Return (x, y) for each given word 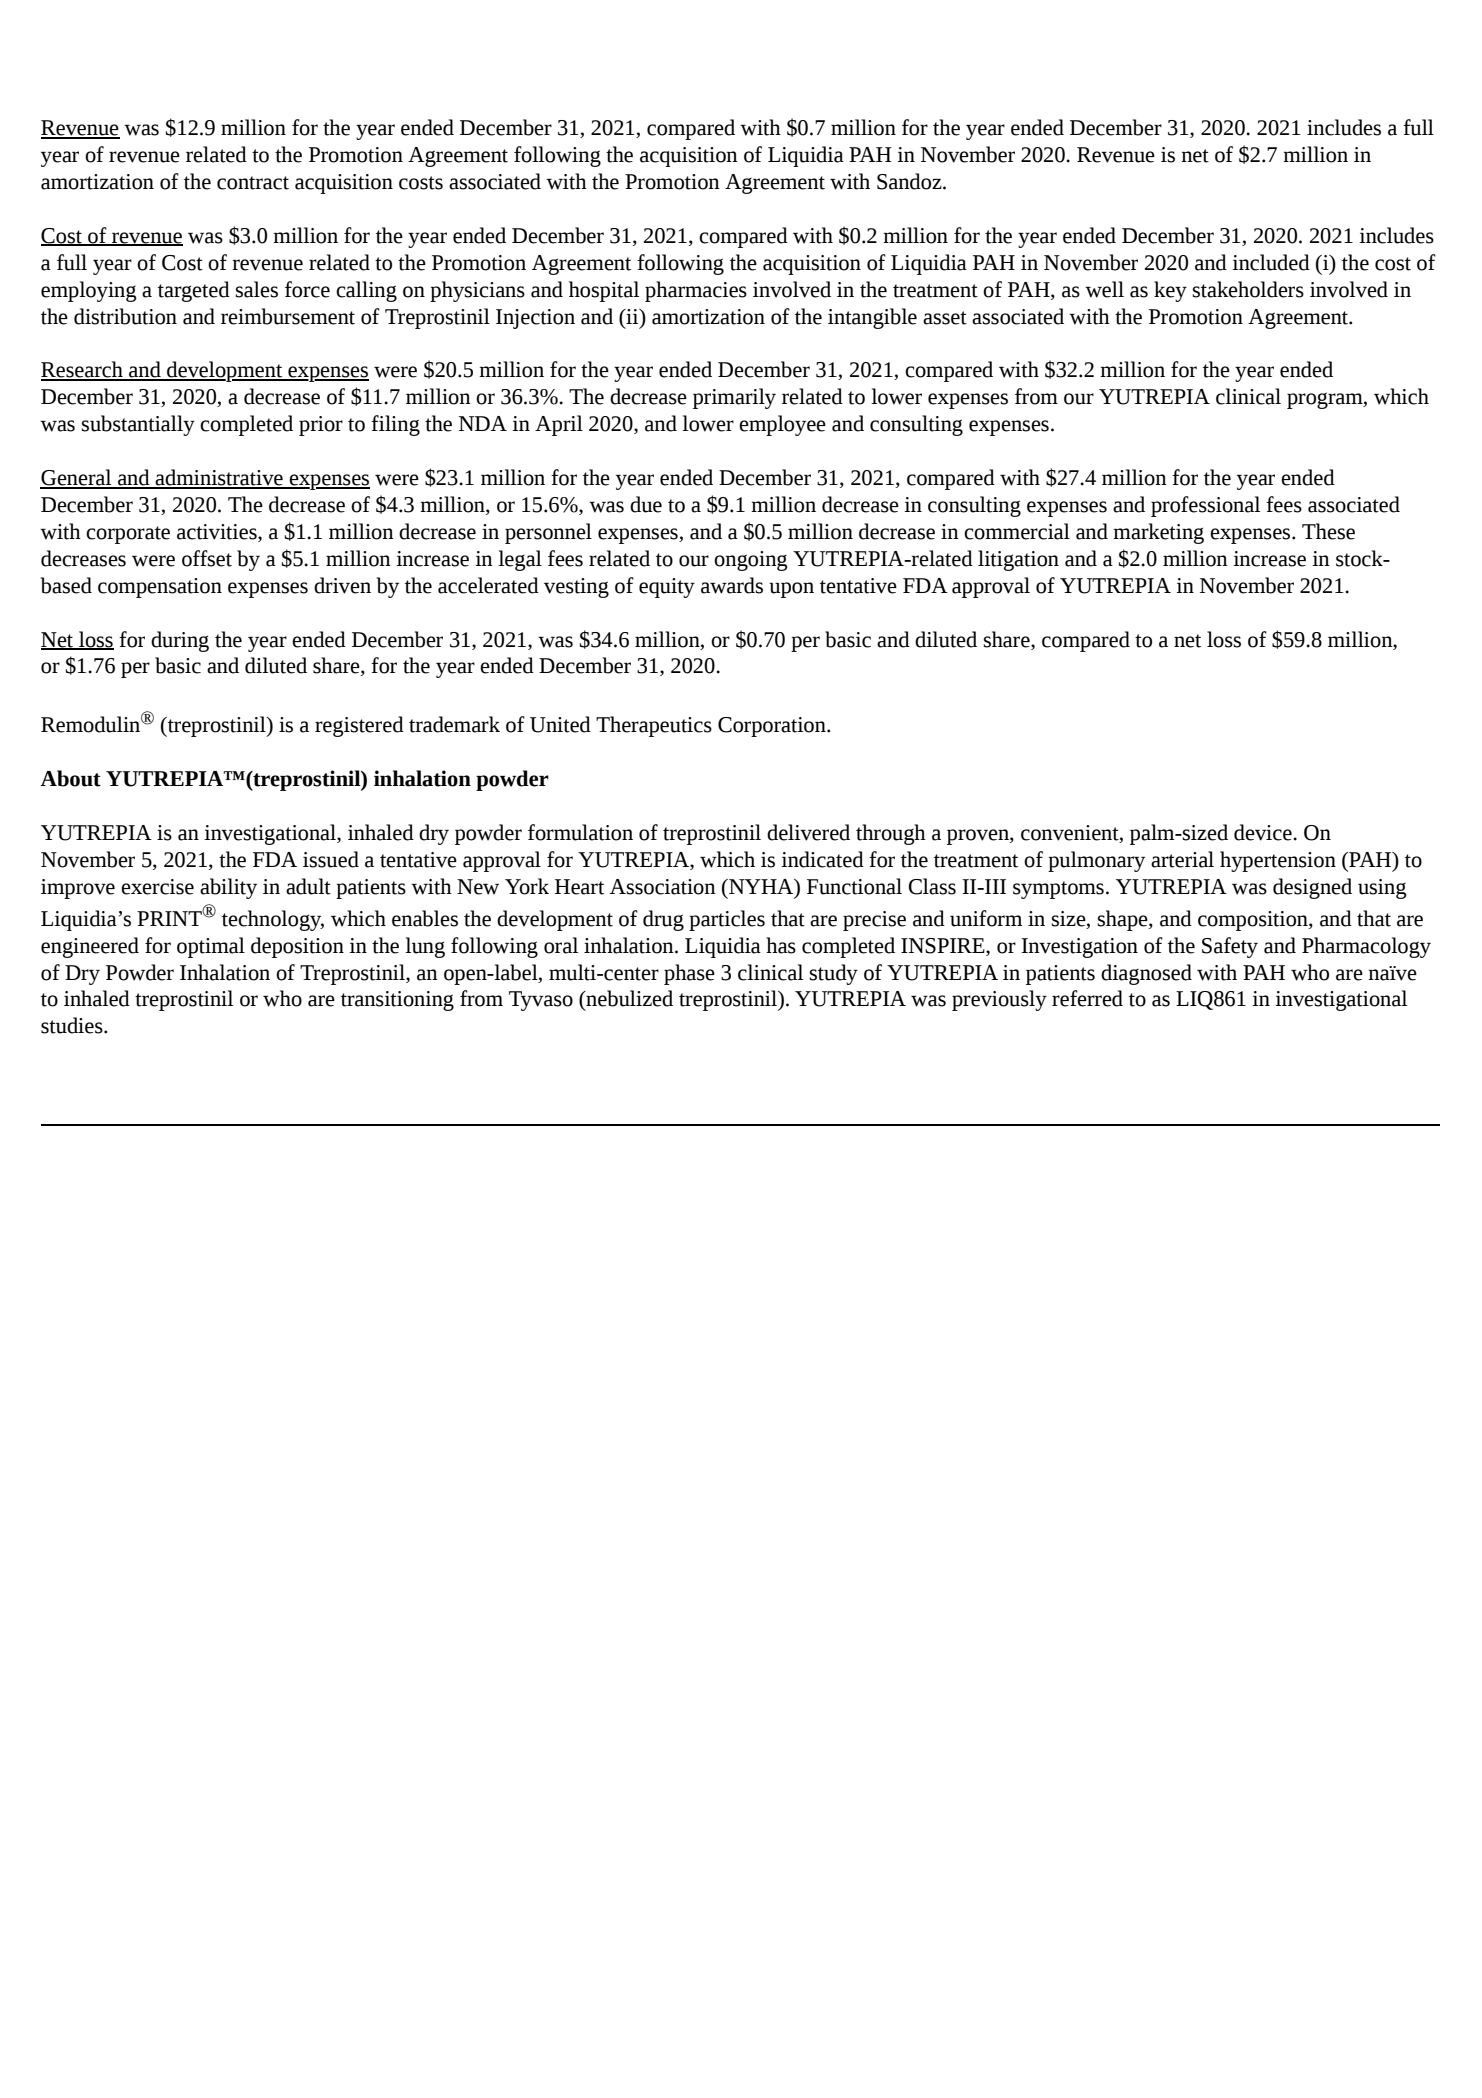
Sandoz (910, 181)
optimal (211, 947)
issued (331, 859)
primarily (734, 398)
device (1264, 832)
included (1271, 262)
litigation (1018, 560)
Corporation (773, 727)
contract (253, 183)
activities (218, 533)
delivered (808, 832)
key (1170, 291)
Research (83, 370)
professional (1205, 506)
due (646, 504)
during (180, 641)
